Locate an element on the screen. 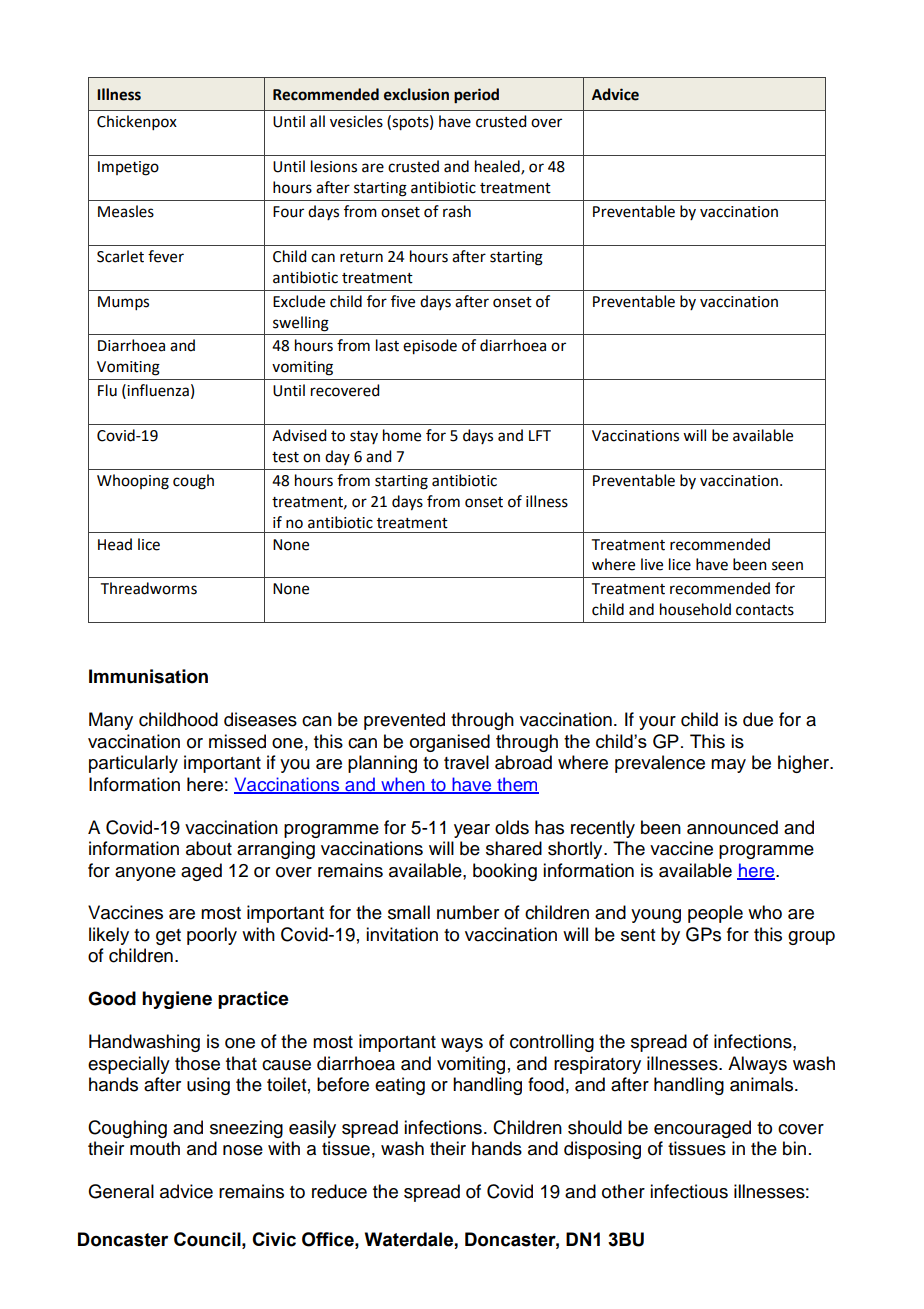 This screenshot has width=924, height=1309. healed is located at coordinates (498, 167).
